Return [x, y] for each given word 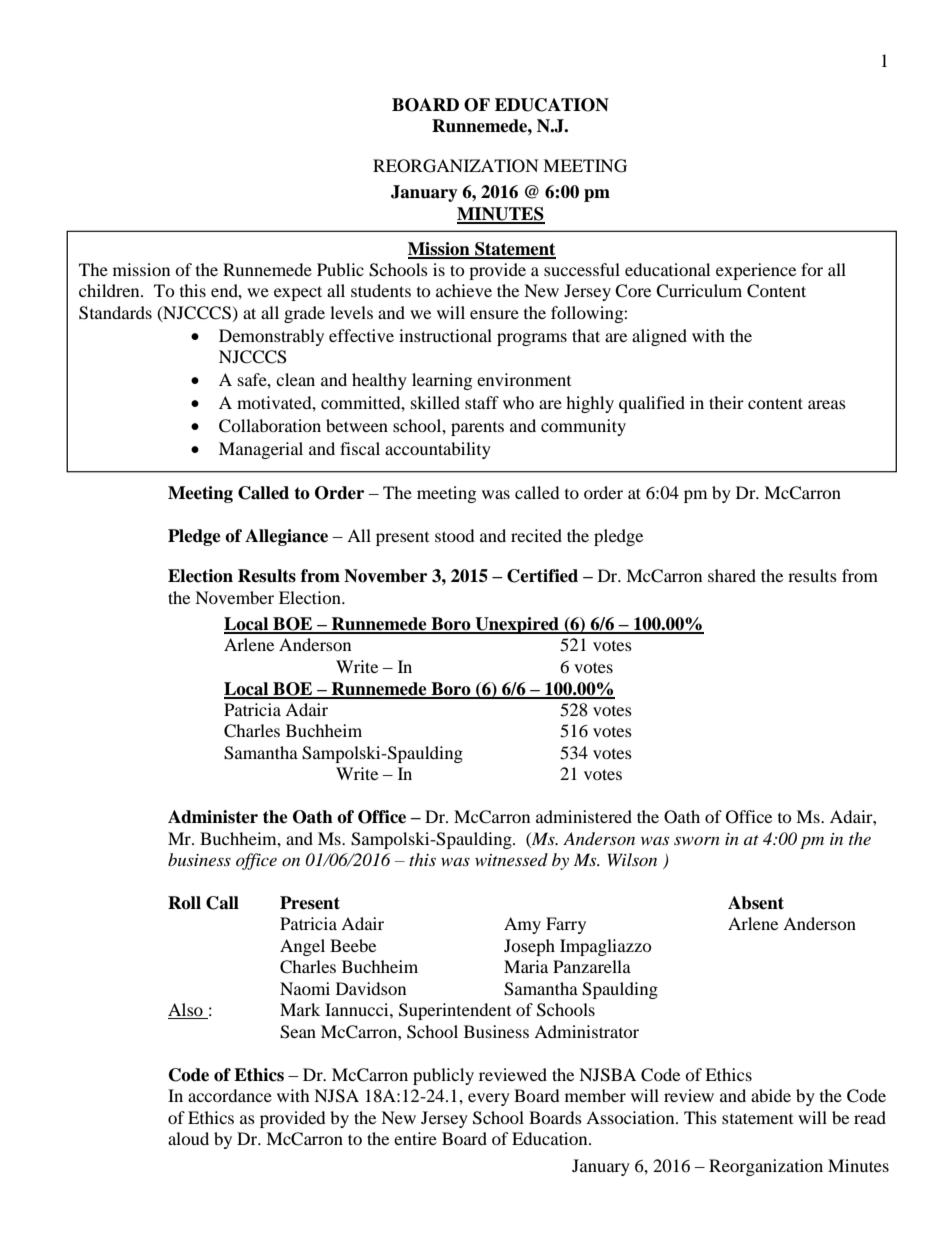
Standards [115, 313]
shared [732, 575]
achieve [464, 290]
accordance [230, 1095]
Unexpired [517, 625]
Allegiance [286, 537]
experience [756, 271]
